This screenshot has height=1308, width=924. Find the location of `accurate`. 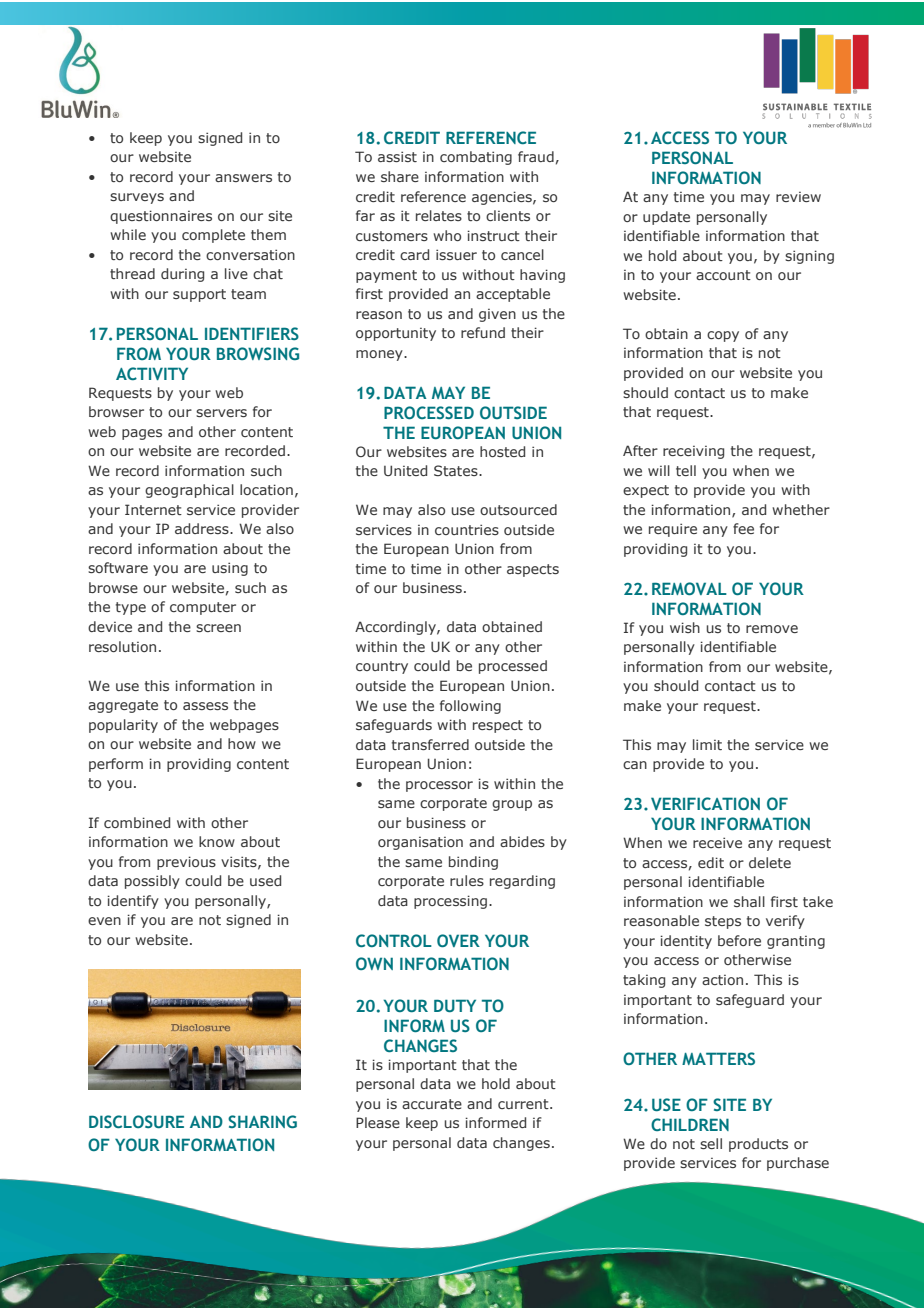

accurate is located at coordinates (432, 1104).
